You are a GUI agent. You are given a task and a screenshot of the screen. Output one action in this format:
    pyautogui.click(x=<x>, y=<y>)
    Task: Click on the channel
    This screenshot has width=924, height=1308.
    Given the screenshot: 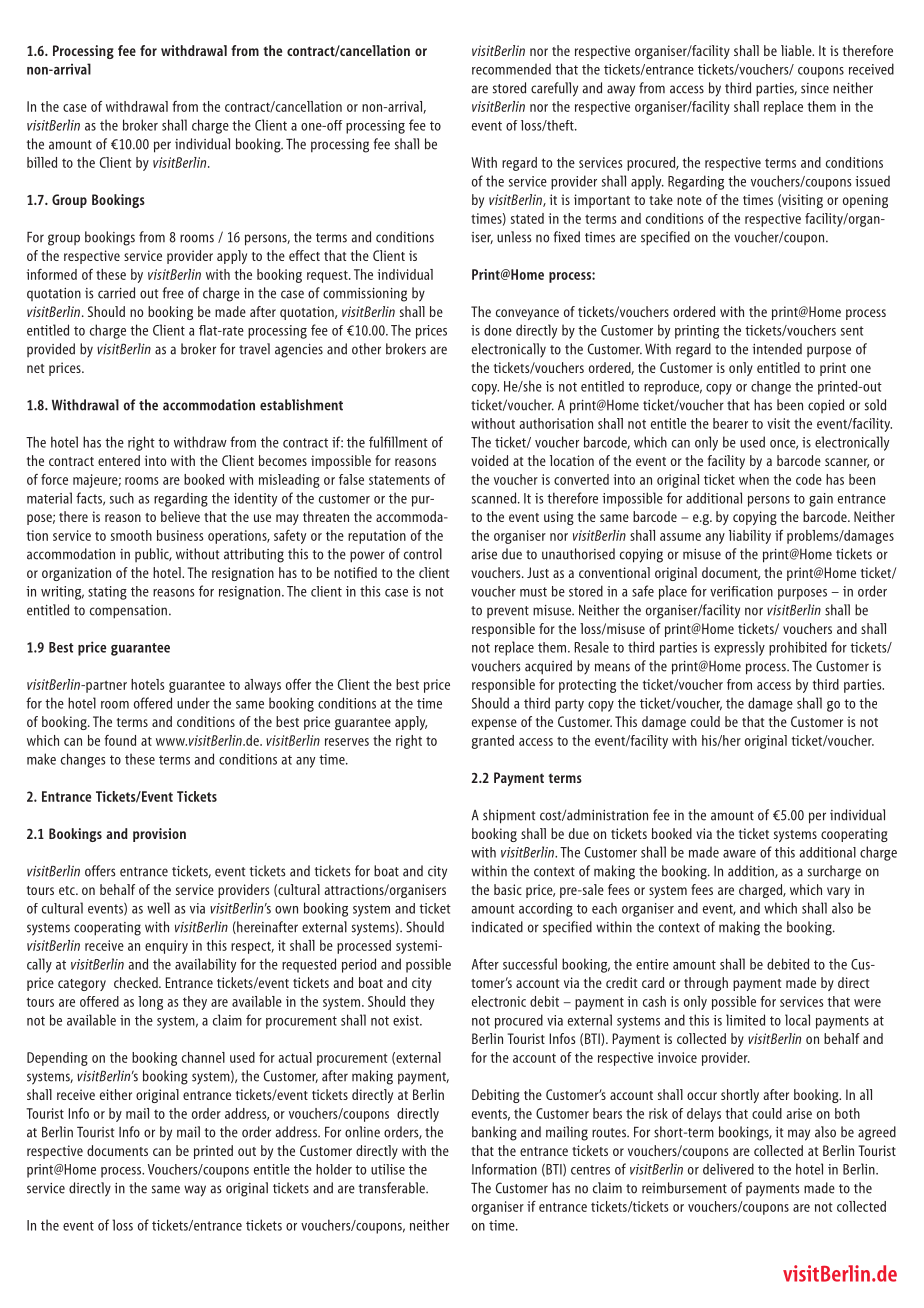 What is the action you would take?
    pyautogui.click(x=203, y=1057)
